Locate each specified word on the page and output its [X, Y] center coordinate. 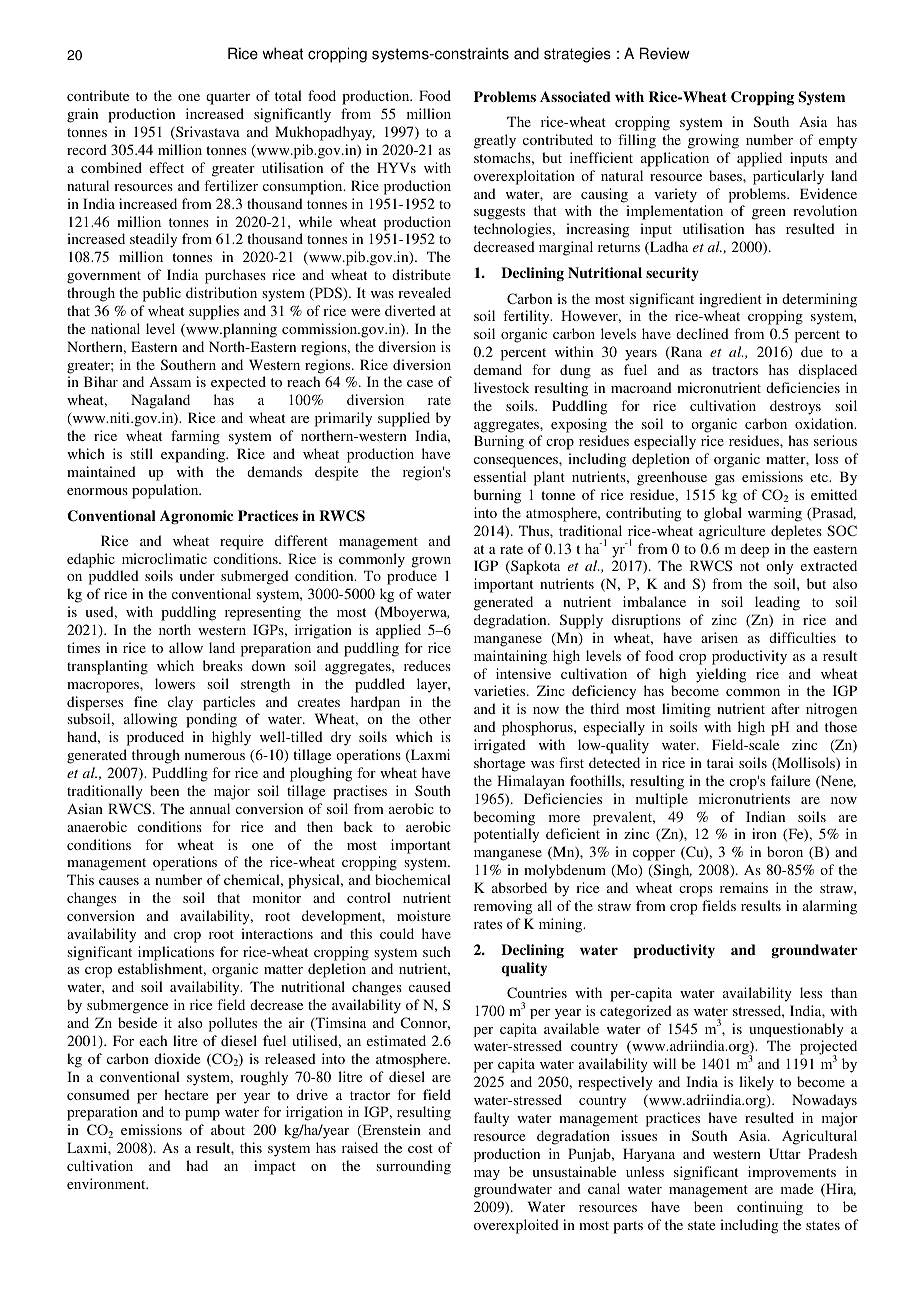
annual [210, 808]
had [197, 1165]
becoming [504, 818]
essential [500, 476]
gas [725, 480]
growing [713, 141]
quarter [228, 98]
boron [785, 851]
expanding [194, 455]
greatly [495, 141]
